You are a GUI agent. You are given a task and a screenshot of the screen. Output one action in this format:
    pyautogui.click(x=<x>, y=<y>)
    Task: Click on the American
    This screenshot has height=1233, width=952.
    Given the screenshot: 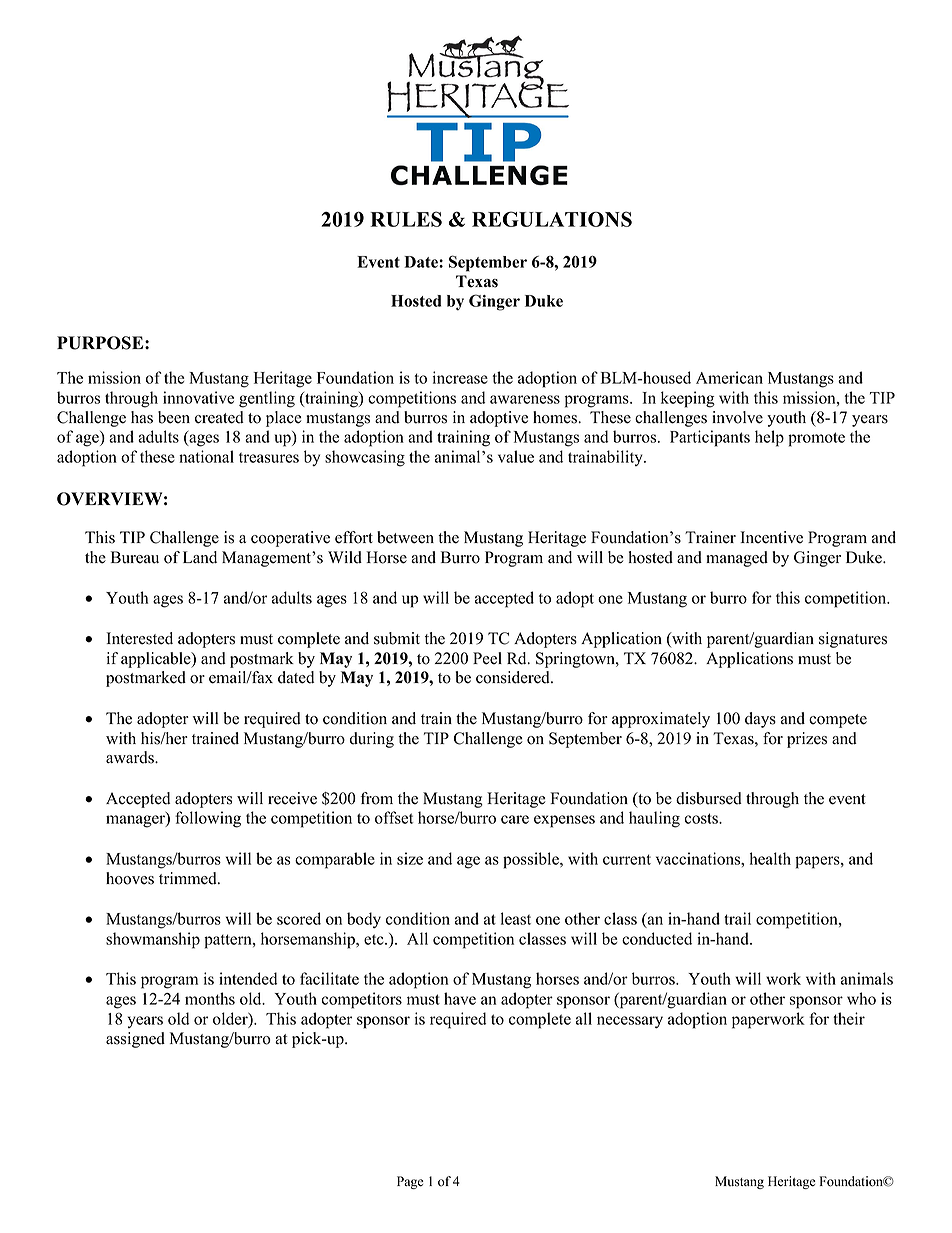 What is the action you would take?
    pyautogui.click(x=729, y=377)
